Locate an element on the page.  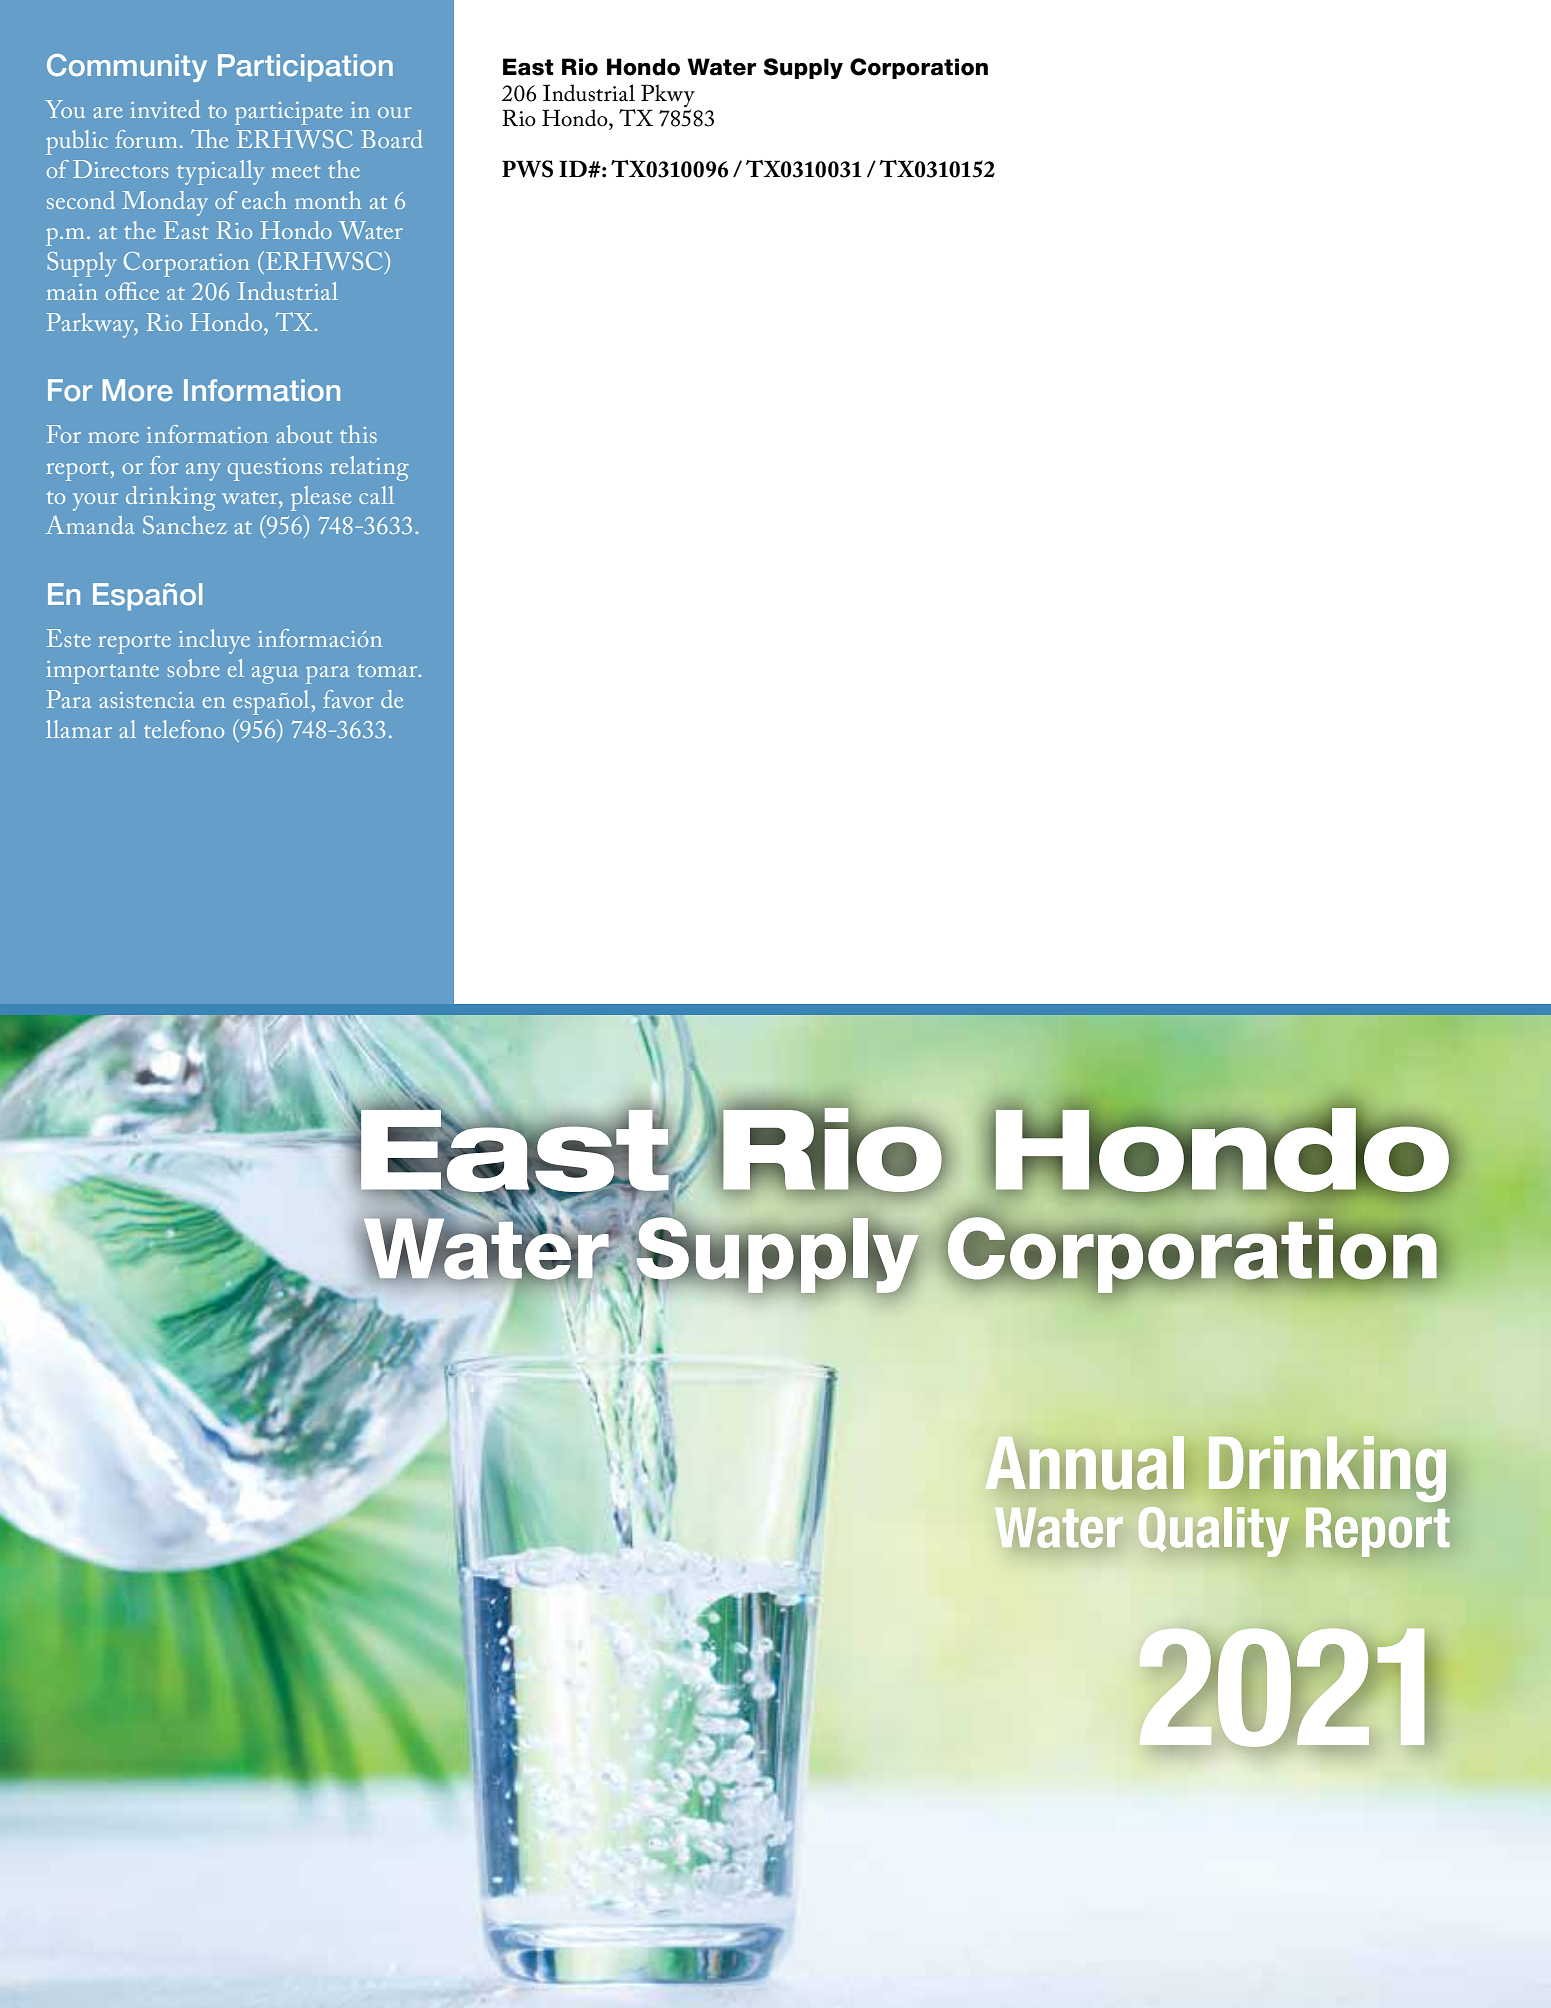
favor is located at coordinates (348, 699).
